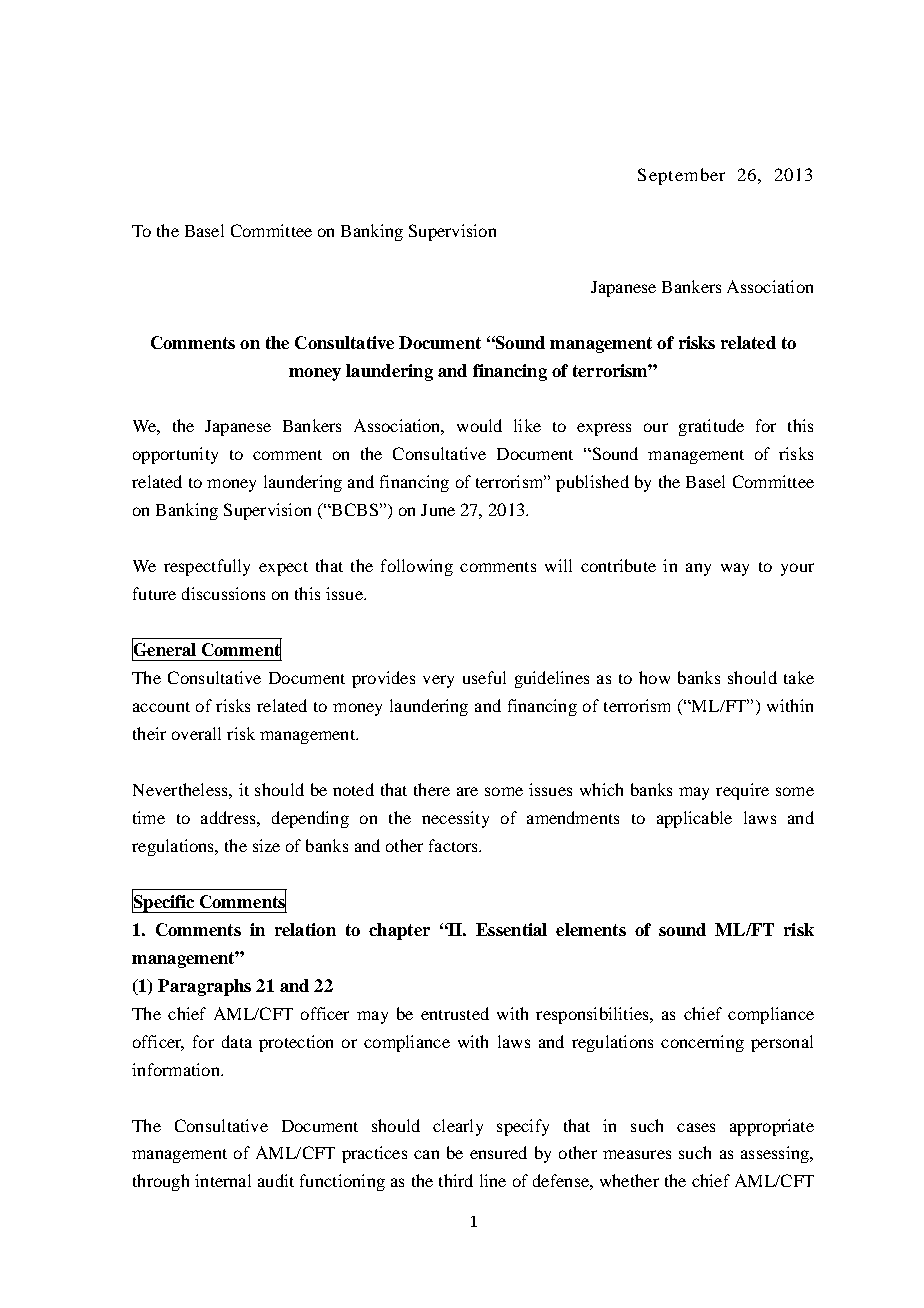  Describe the element at coordinates (681, 176) in the page. I see `September` at that location.
